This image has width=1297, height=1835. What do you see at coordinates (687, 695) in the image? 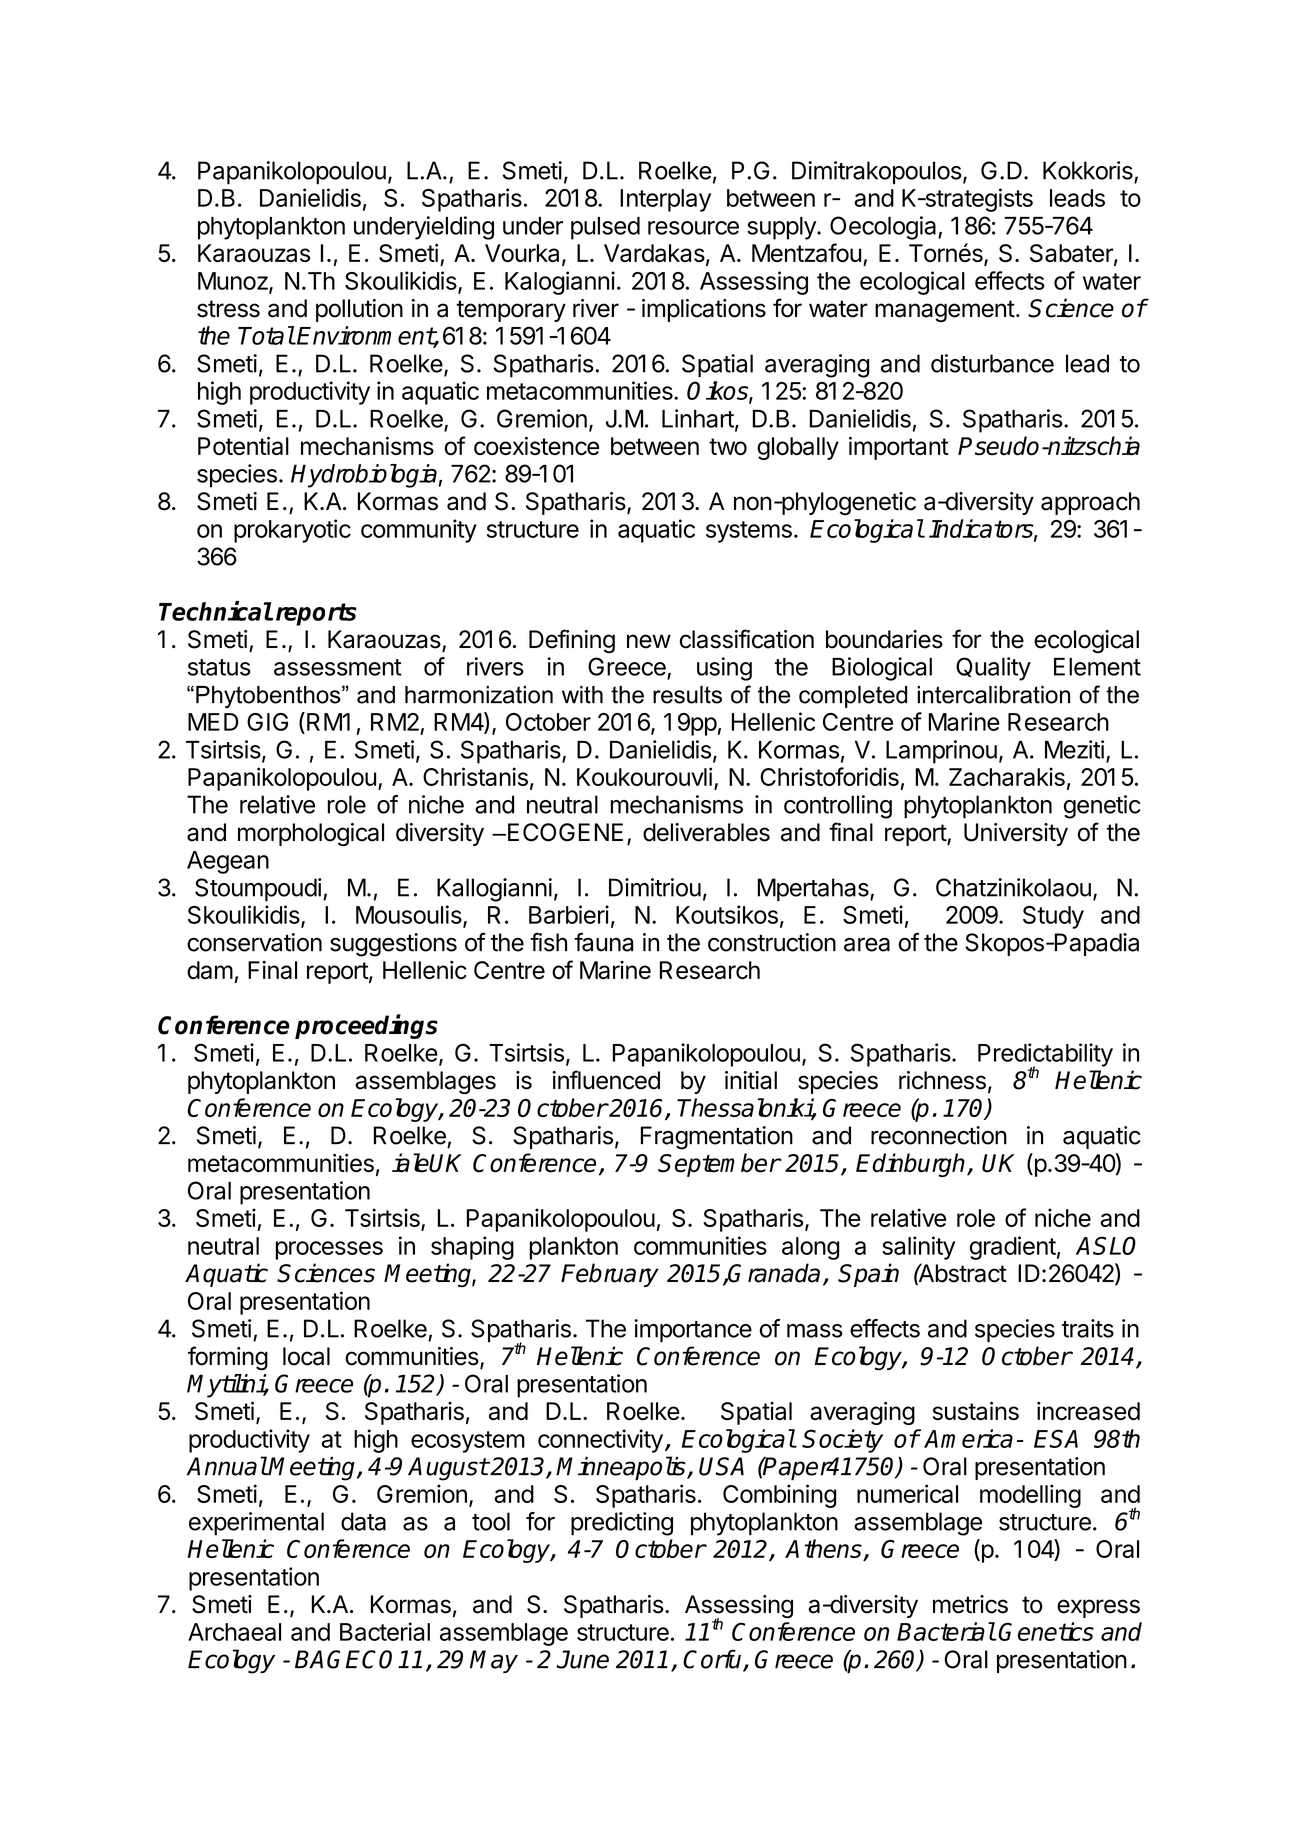
I see `results` at bounding box center [687, 695].
